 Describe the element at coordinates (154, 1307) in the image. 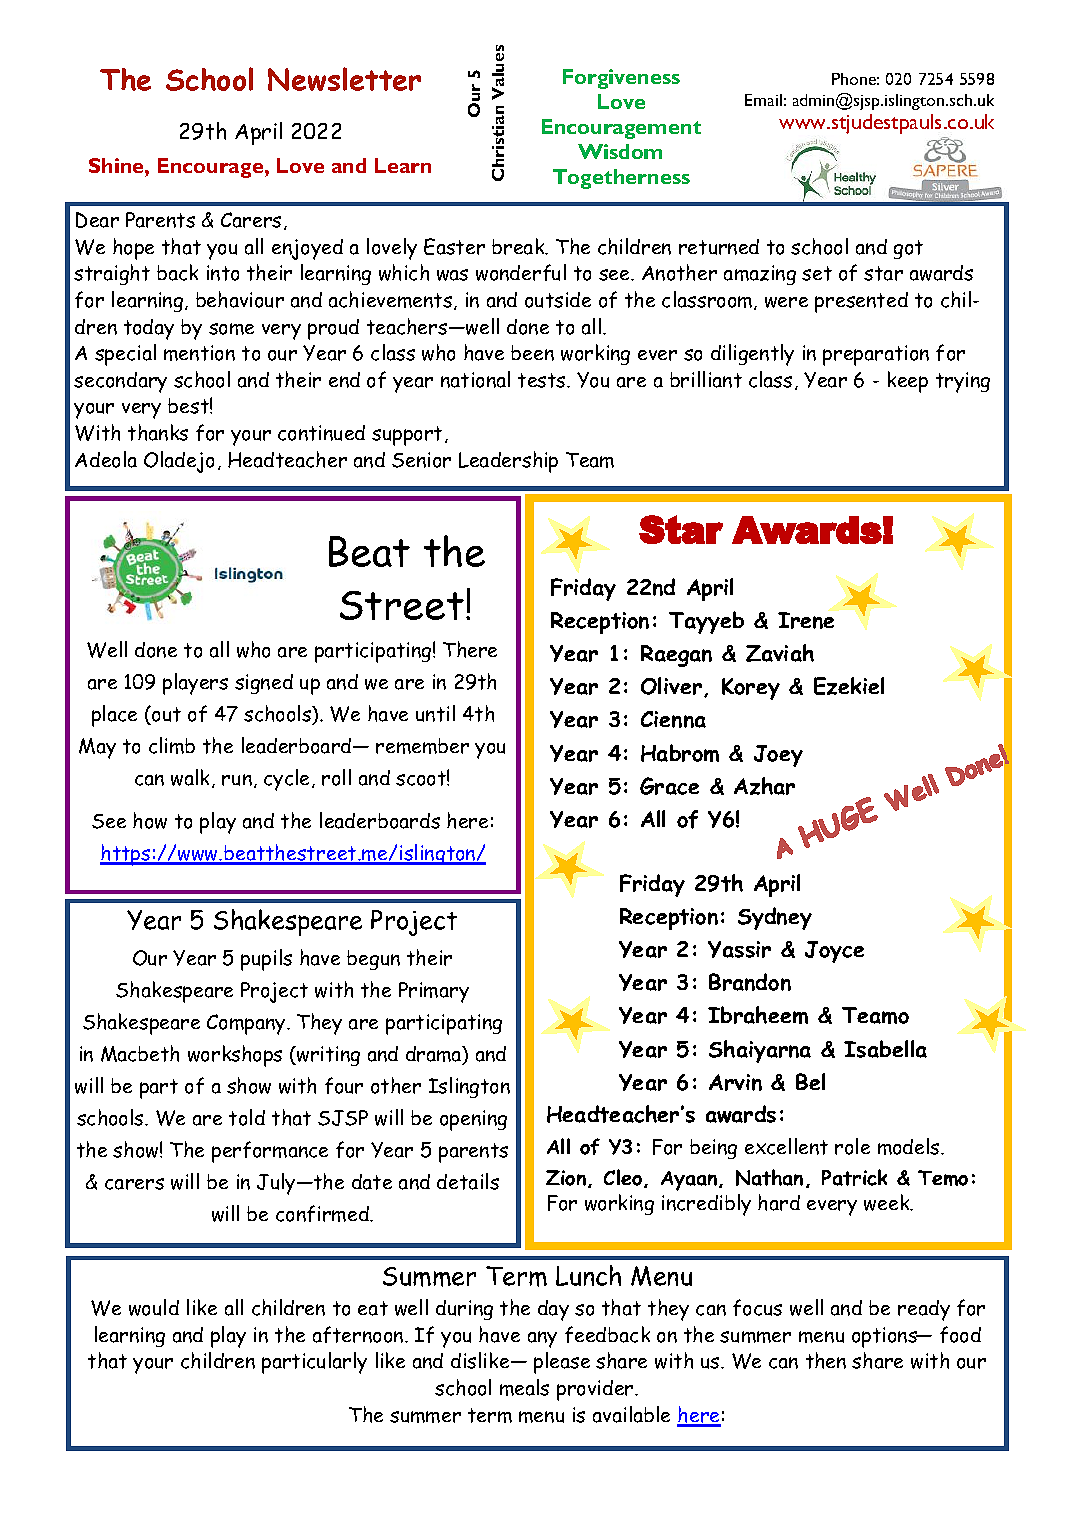

I see `would` at that location.
